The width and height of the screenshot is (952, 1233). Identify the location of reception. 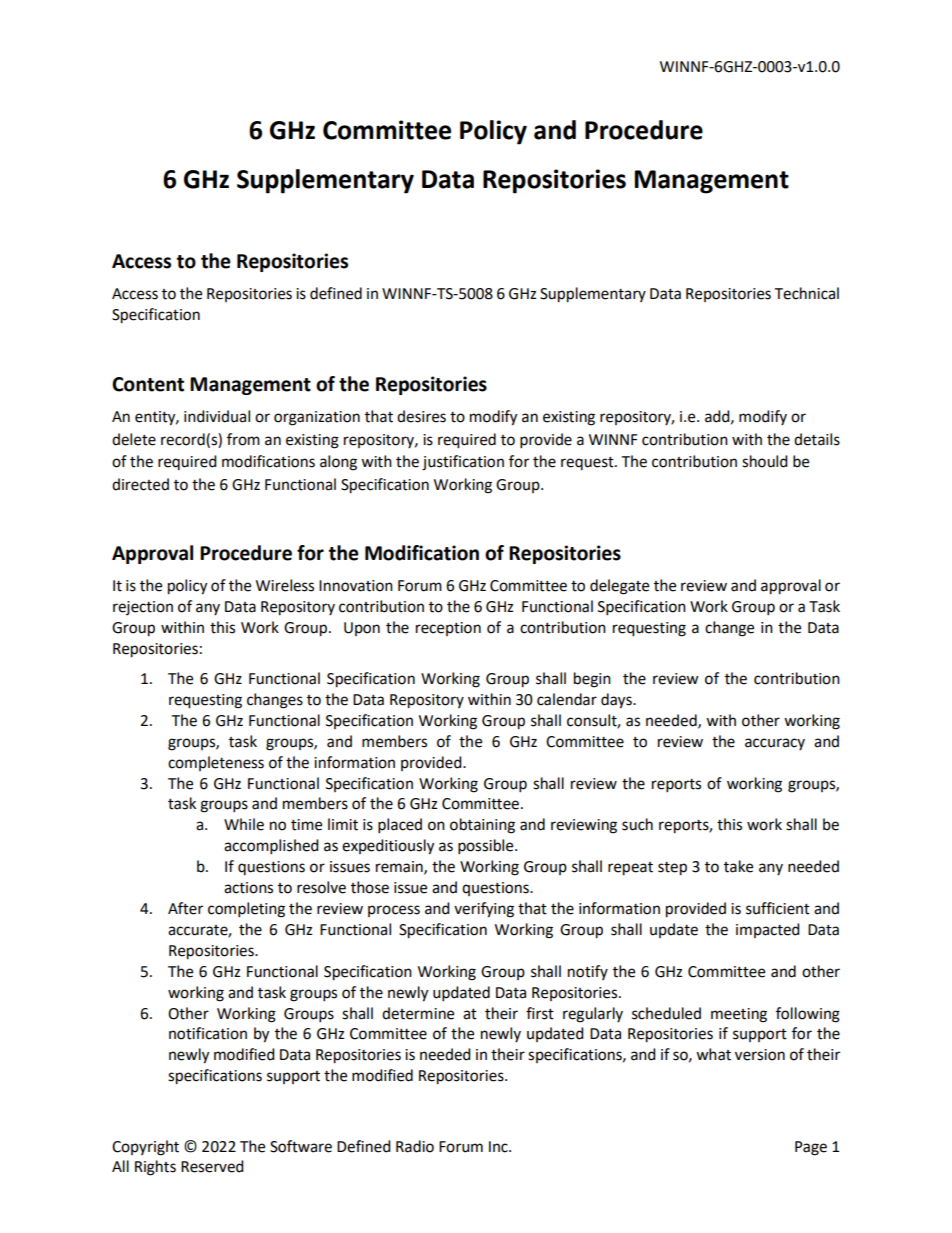
(448, 629).
